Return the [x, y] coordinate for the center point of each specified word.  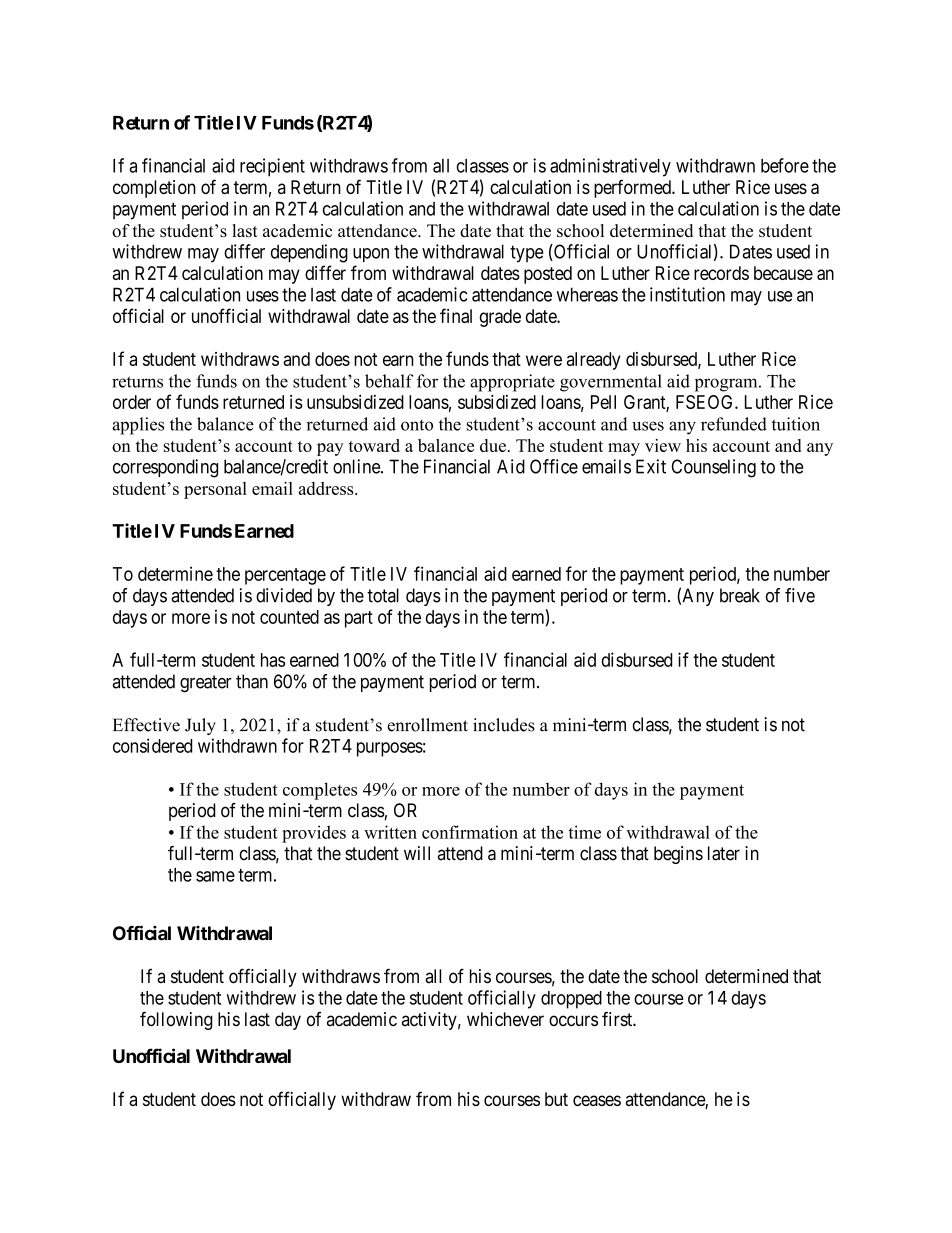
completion [154, 189]
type [527, 254]
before [785, 165]
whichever [505, 1019]
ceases [597, 1100]
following [176, 1020]
